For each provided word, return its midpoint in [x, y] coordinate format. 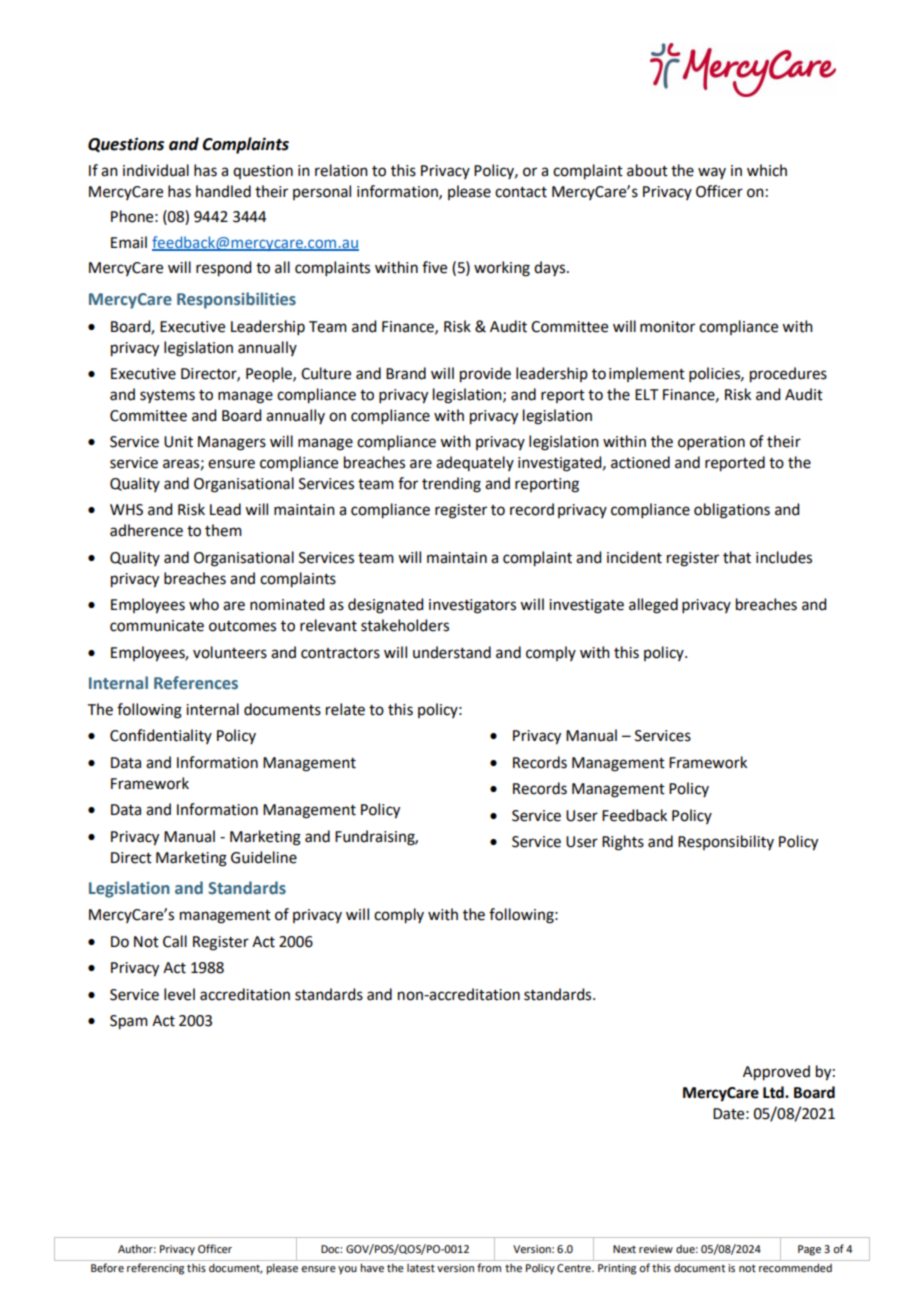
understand [452, 652]
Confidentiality [161, 736]
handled [223, 191]
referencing [155, 1269]
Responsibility [726, 842]
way [712, 173]
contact [521, 192]
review [656, 1249]
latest [421, 1268]
